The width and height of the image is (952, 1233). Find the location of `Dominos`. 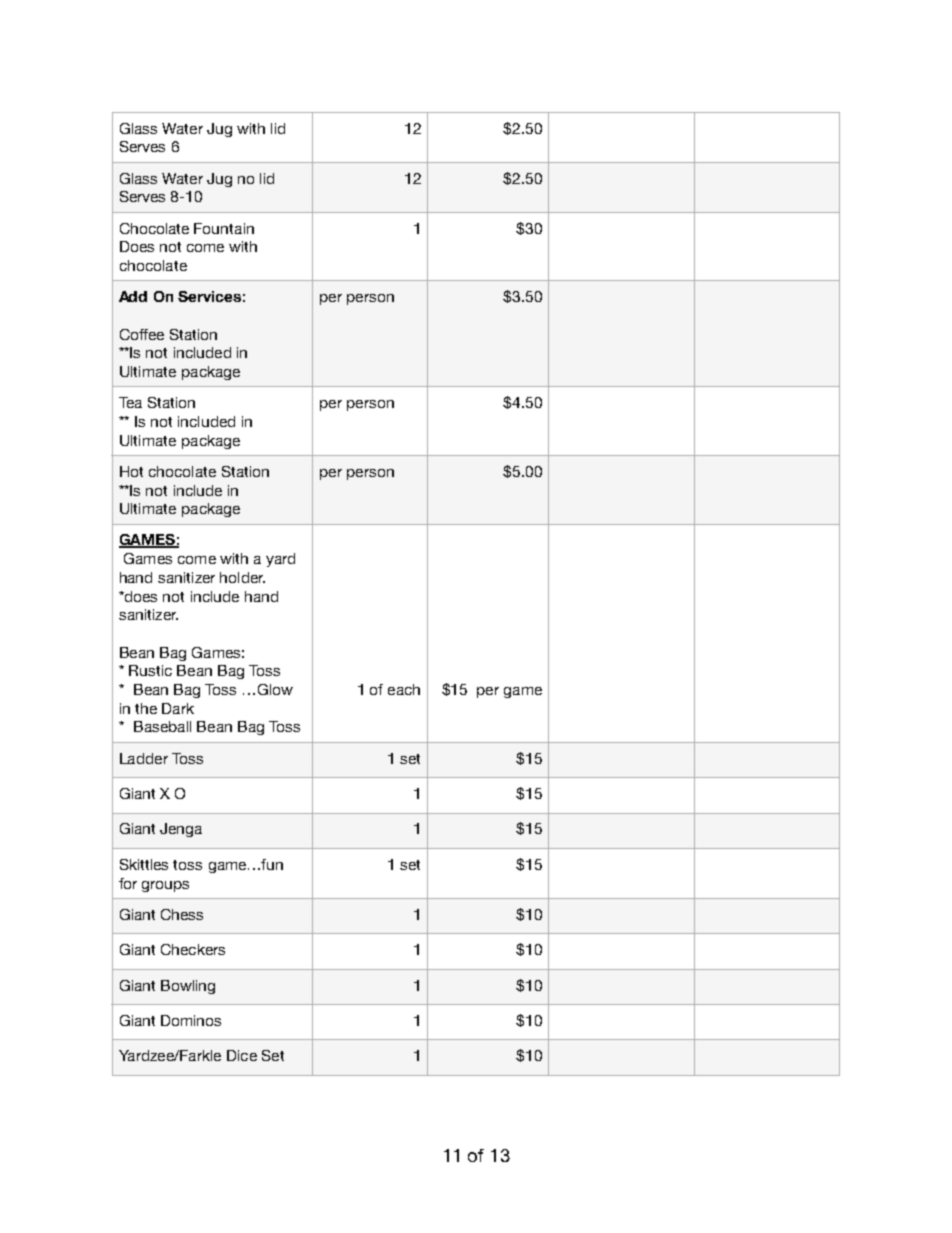

Dominos is located at coordinates (191, 1020).
